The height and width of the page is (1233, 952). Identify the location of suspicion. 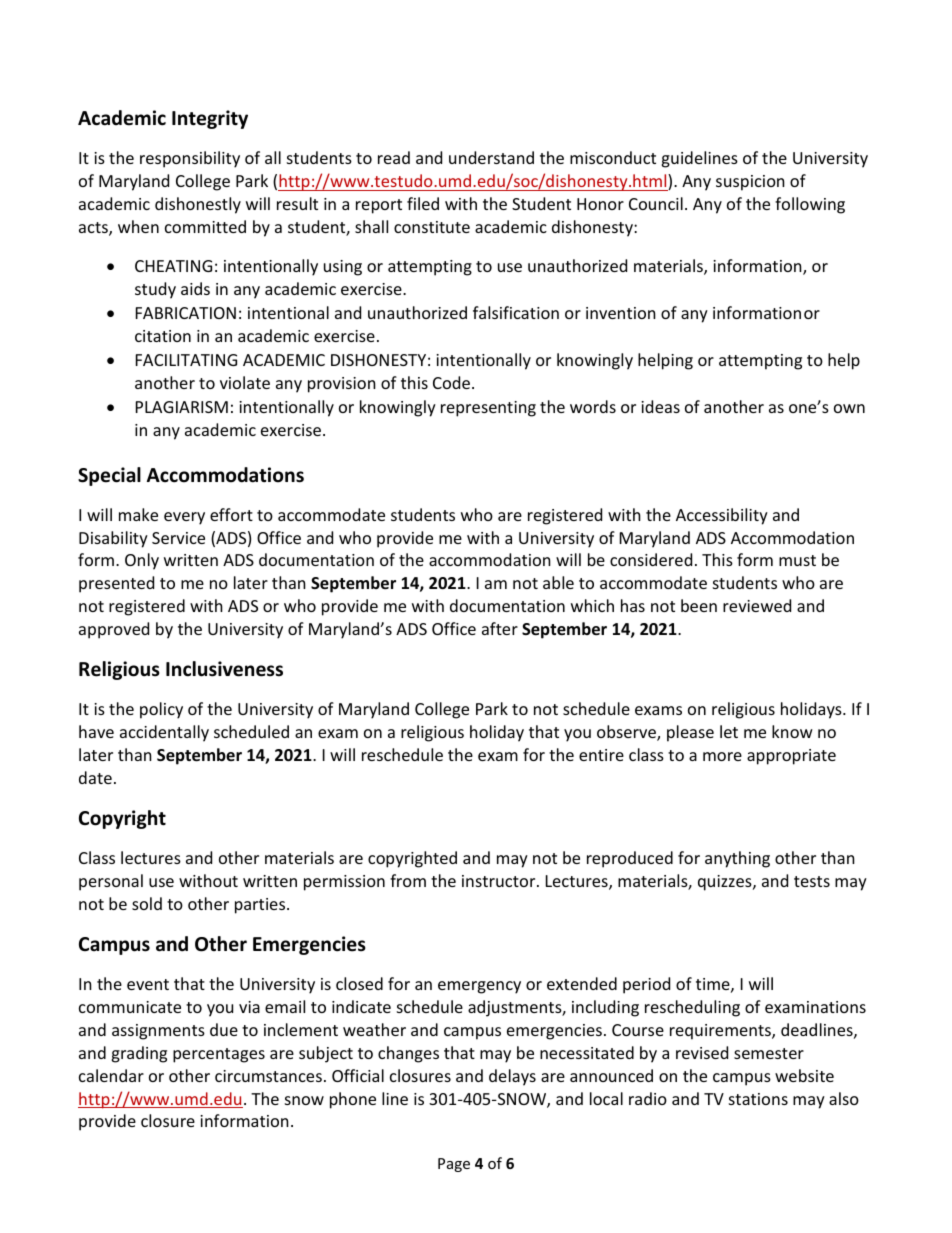
(750, 183).
